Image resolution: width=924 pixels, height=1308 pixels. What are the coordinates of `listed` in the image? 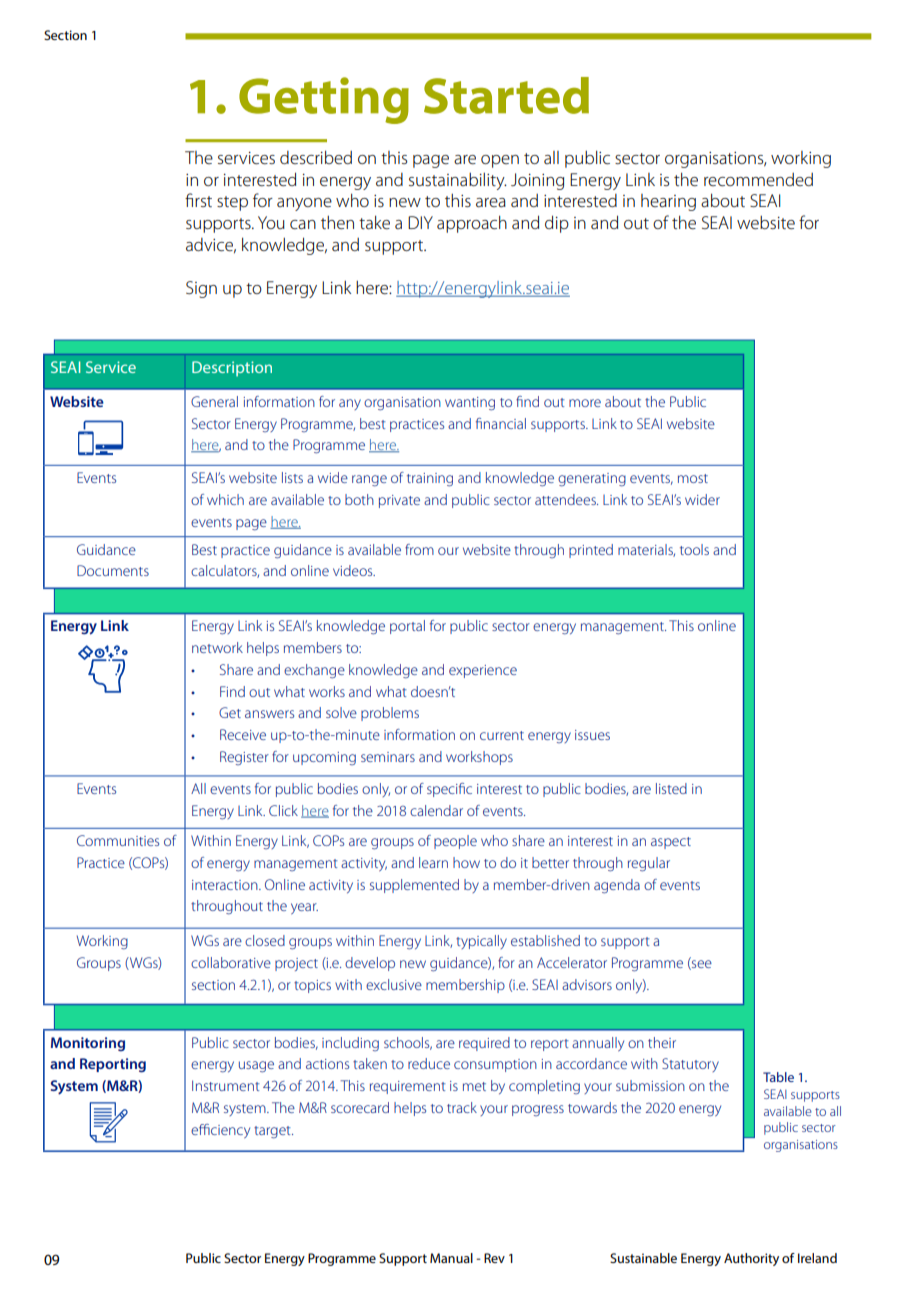 It's located at (671, 788).
